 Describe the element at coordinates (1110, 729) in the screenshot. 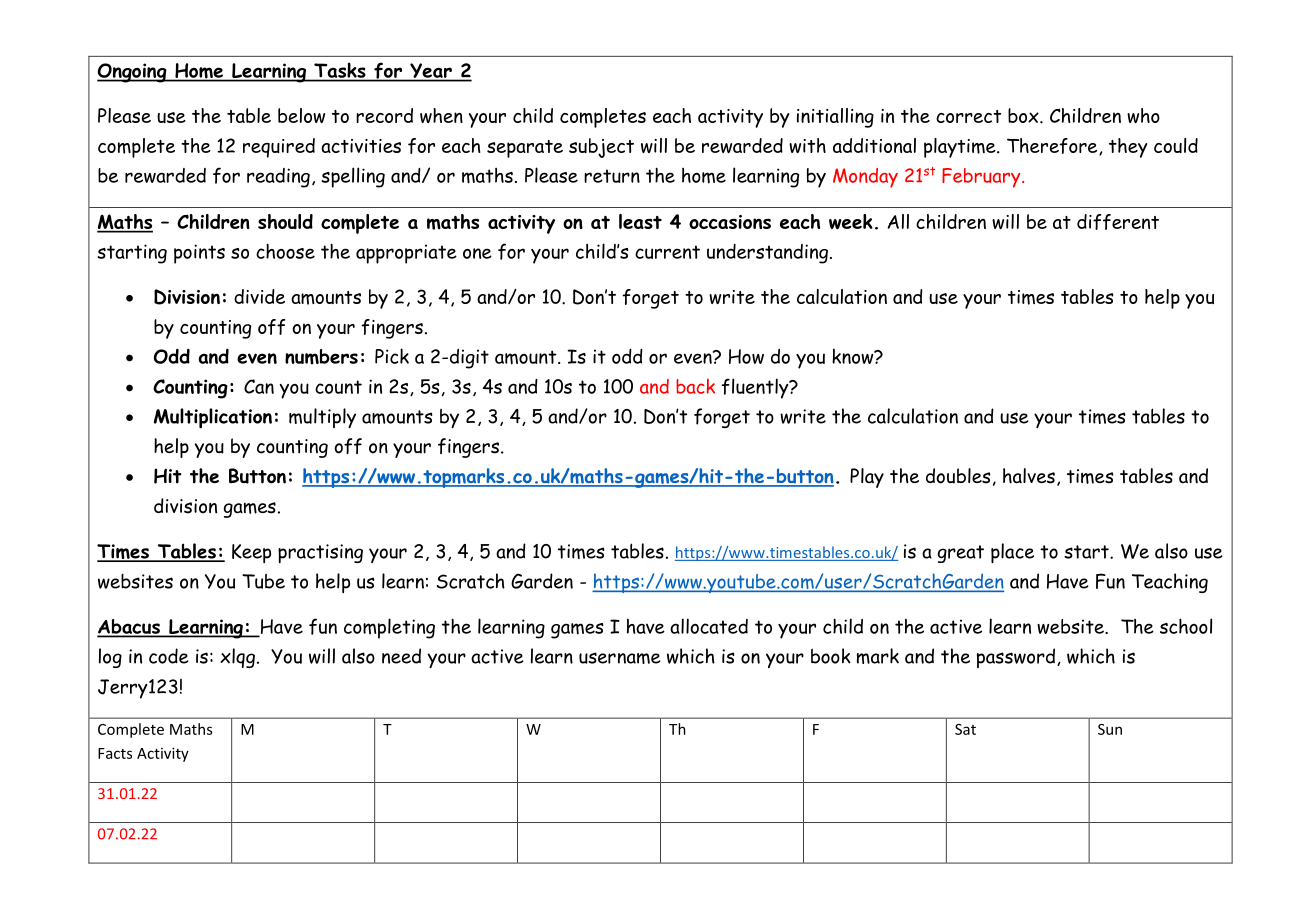

I see `Sun` at that location.
